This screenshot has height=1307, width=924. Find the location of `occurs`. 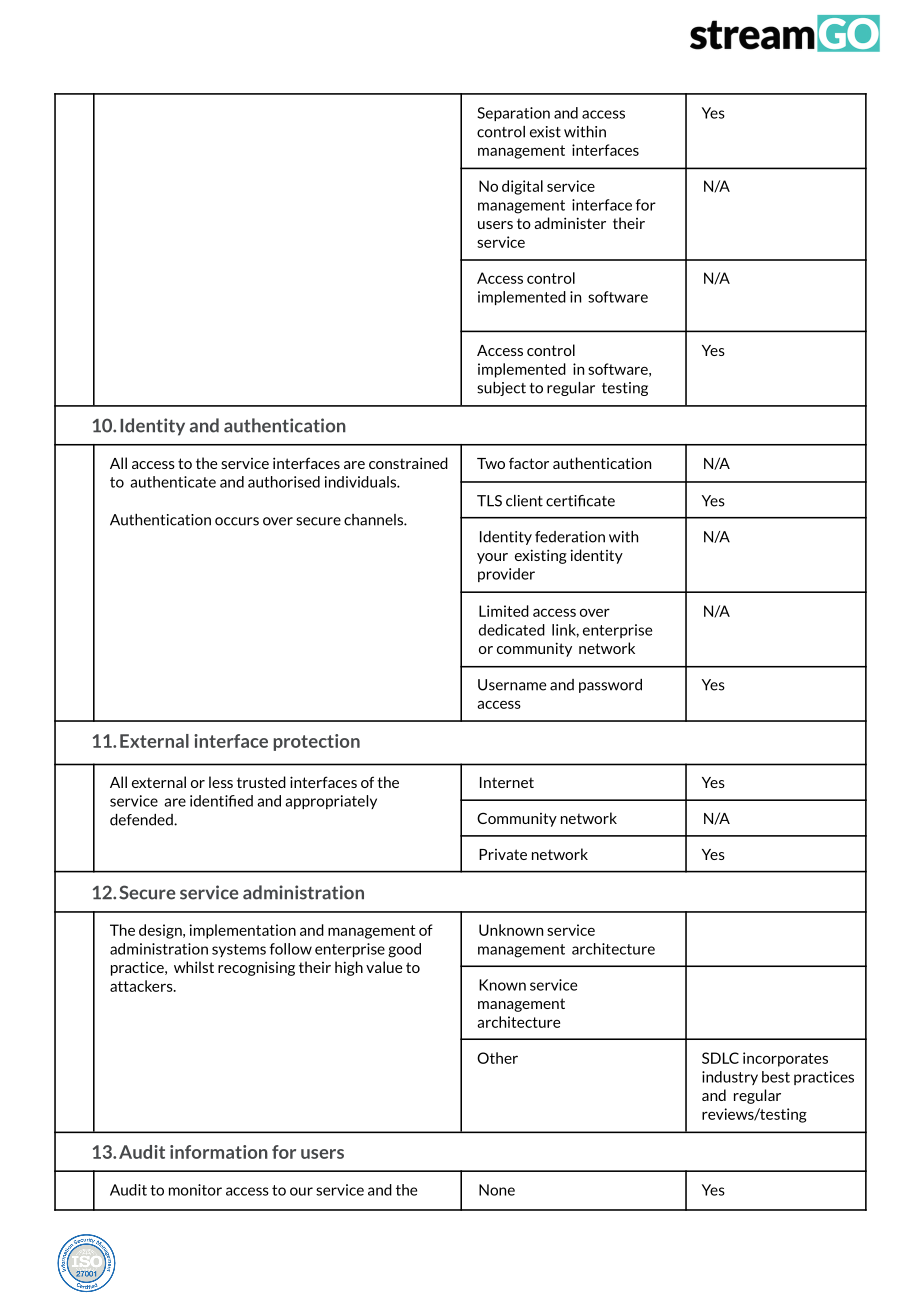

occurs is located at coordinates (237, 521).
